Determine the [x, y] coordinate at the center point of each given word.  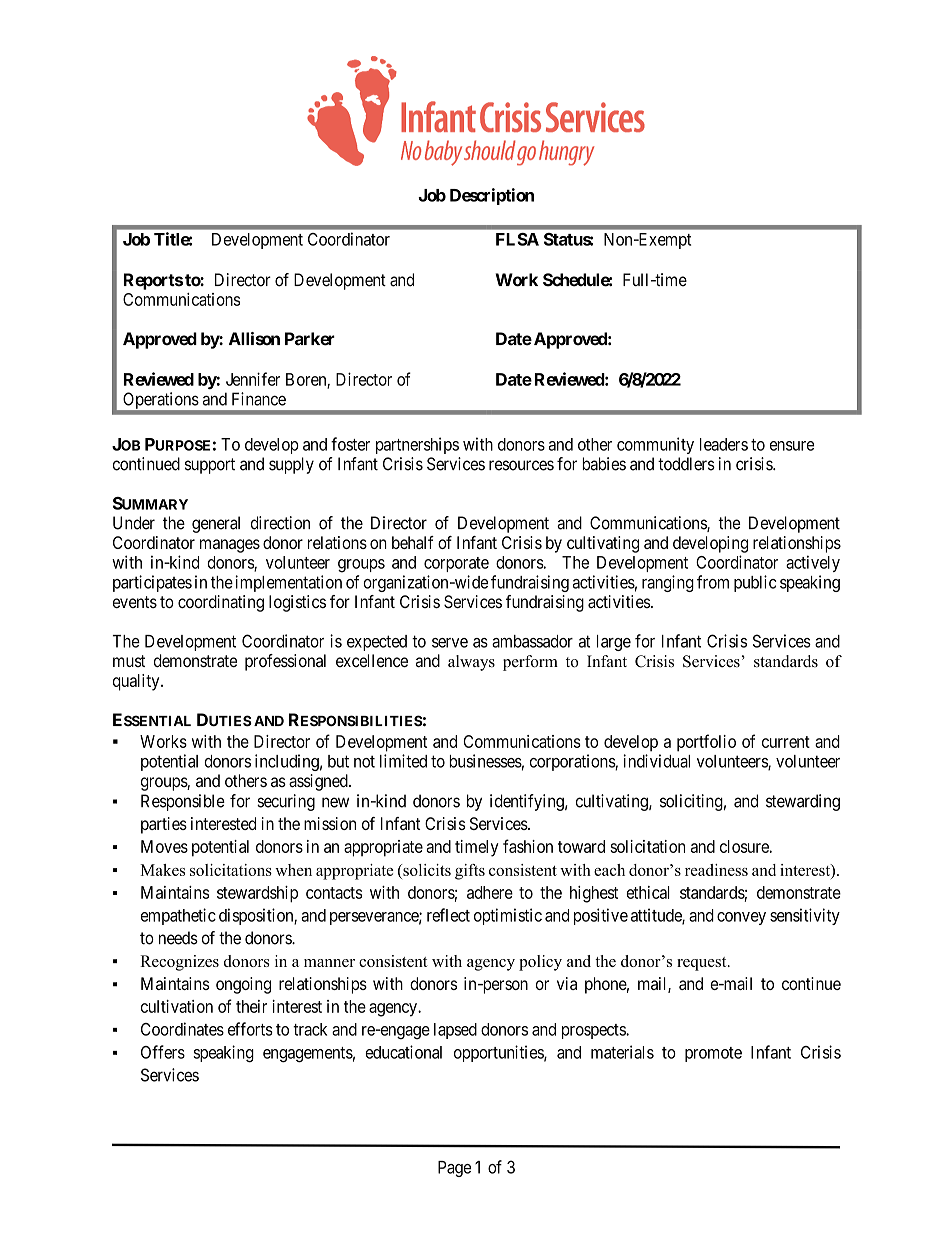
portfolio [706, 743]
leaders [724, 444]
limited [403, 761]
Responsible [183, 802]
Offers [163, 1052]
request [703, 964]
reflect [448, 915]
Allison [254, 339]
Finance [259, 399]
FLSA [517, 239]
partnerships [417, 445]
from [713, 582]
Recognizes [179, 963]
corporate [456, 564]
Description [492, 196]
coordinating [221, 603]
